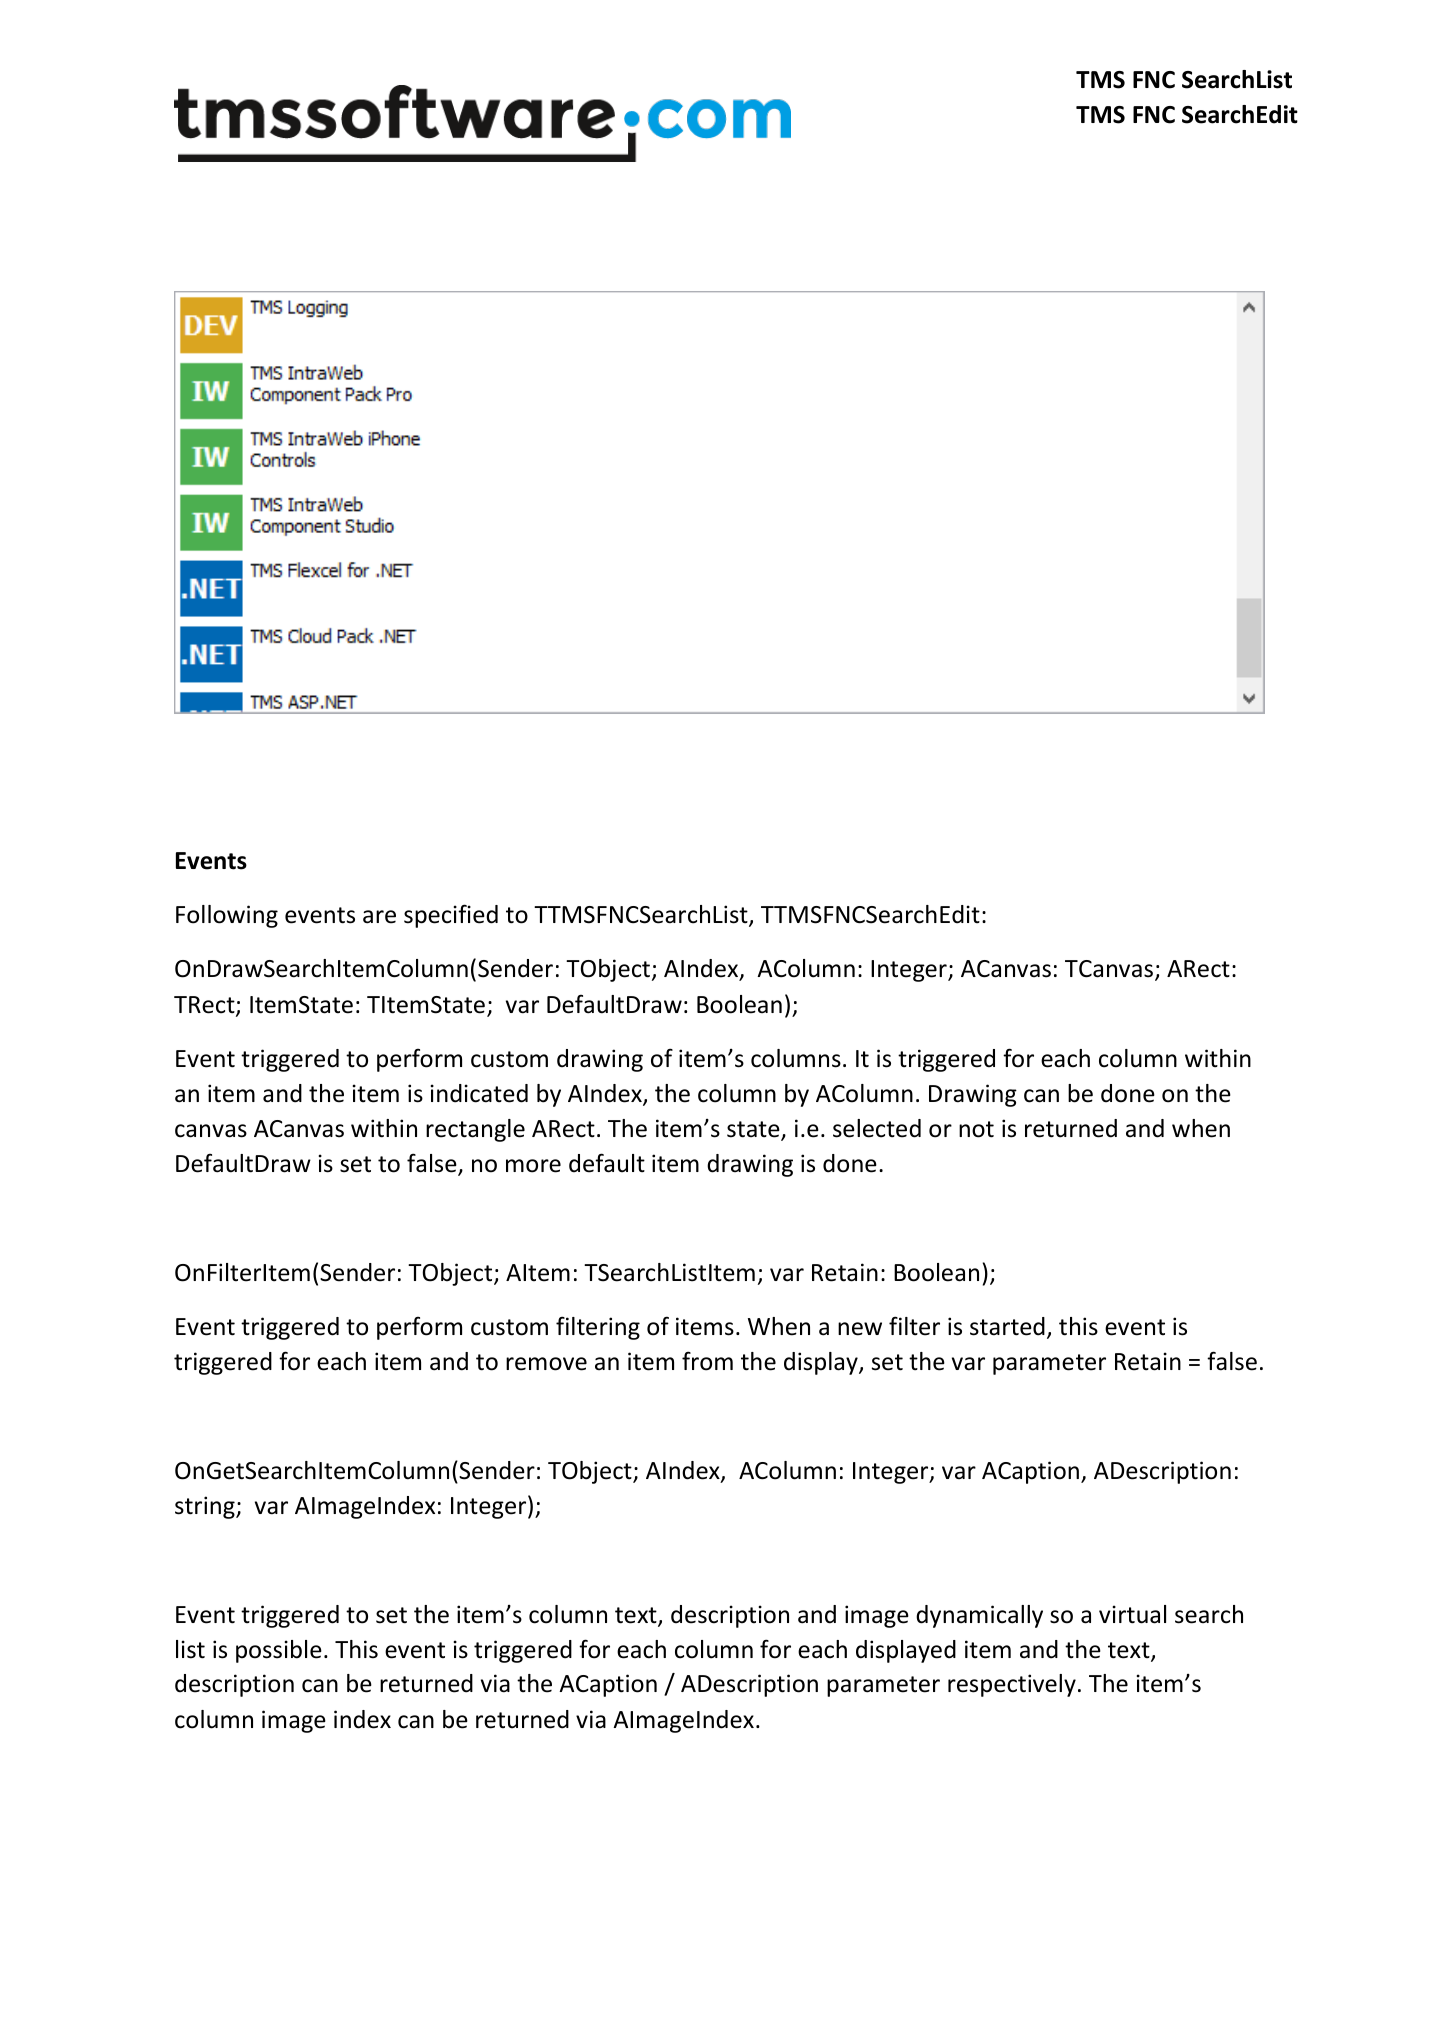 Image resolution: width=1439 pixels, height=2035 pixels. Describe the element at coordinates (979, 1616) in the screenshot. I see `dynamically` at that location.
